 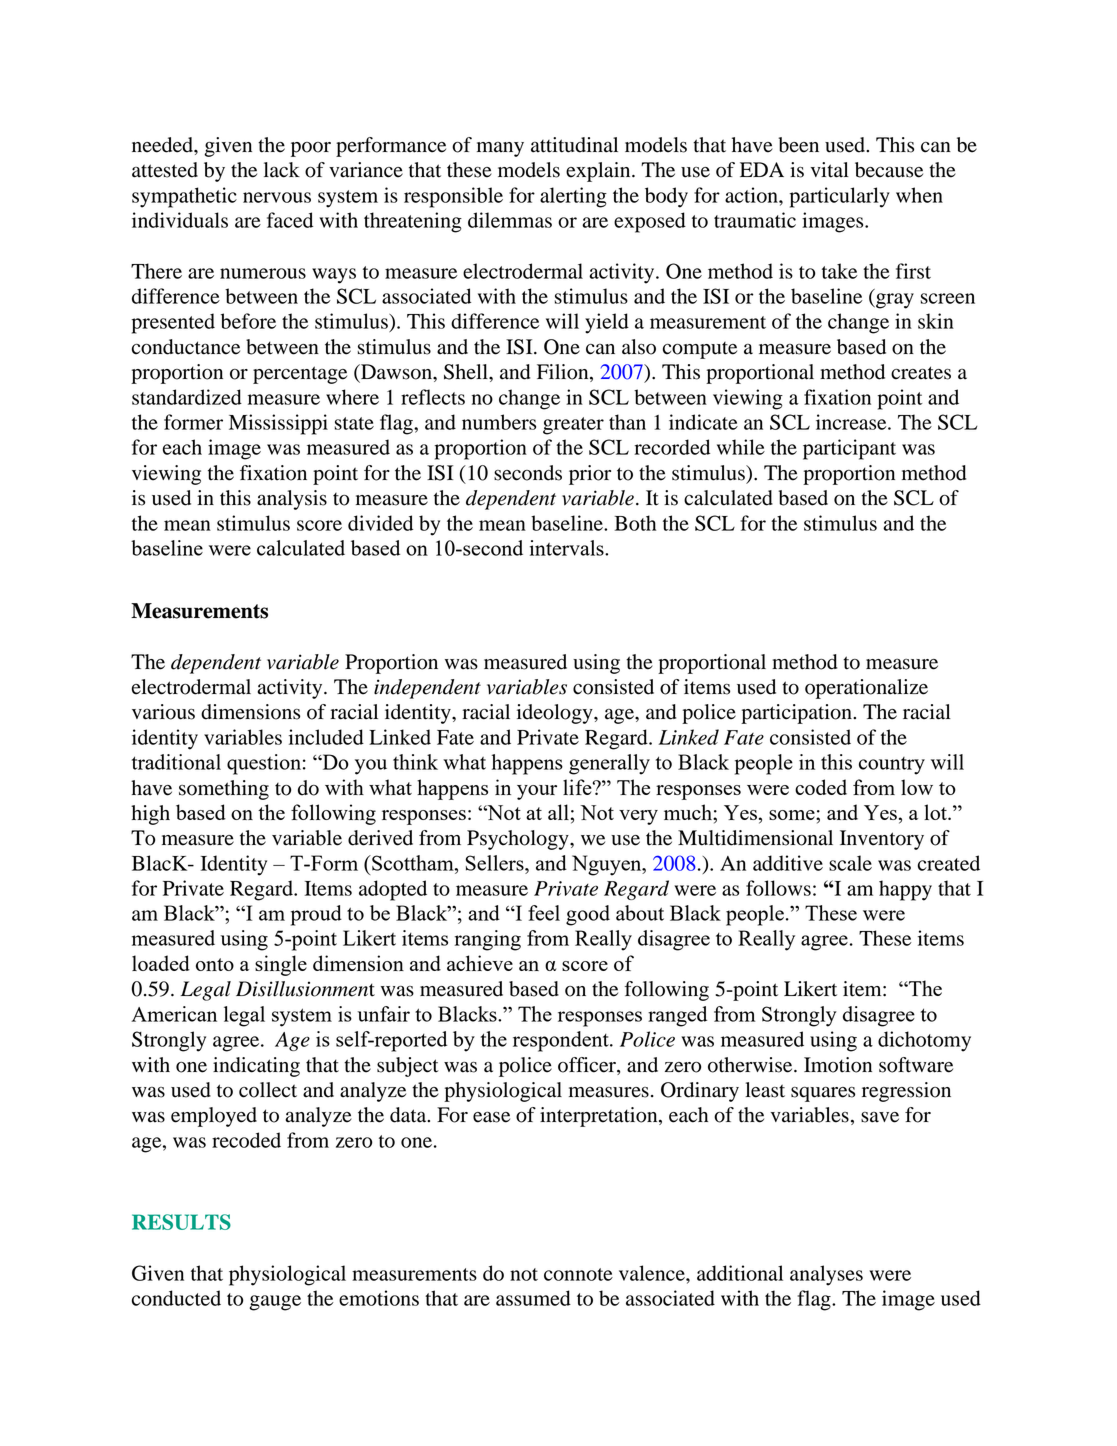 I want to click on alerting, so click(x=573, y=197).
